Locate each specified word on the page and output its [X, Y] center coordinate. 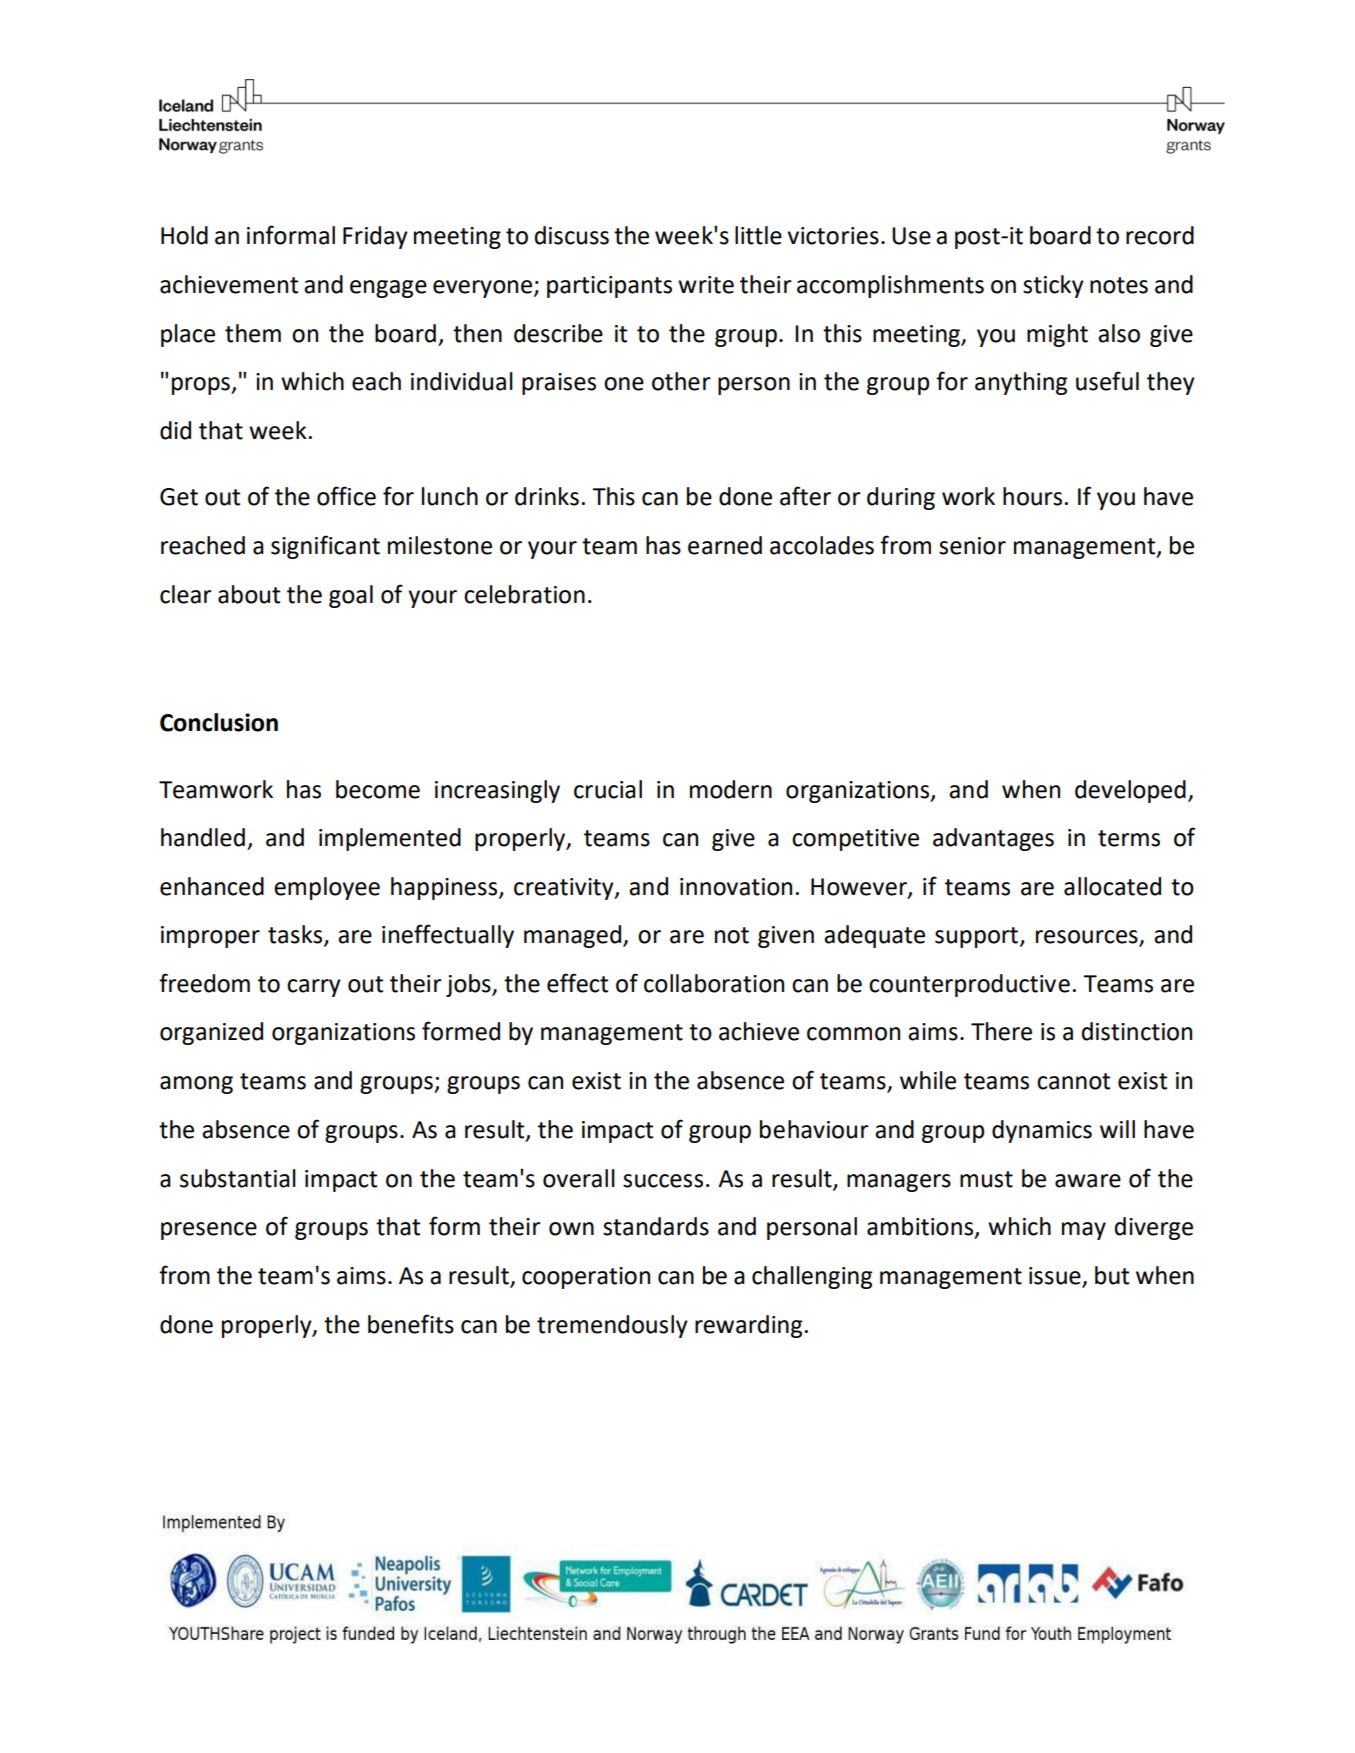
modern [731, 789]
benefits [411, 1324]
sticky [1053, 286]
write [706, 285]
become [378, 789]
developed [1130, 791]
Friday [375, 237]
